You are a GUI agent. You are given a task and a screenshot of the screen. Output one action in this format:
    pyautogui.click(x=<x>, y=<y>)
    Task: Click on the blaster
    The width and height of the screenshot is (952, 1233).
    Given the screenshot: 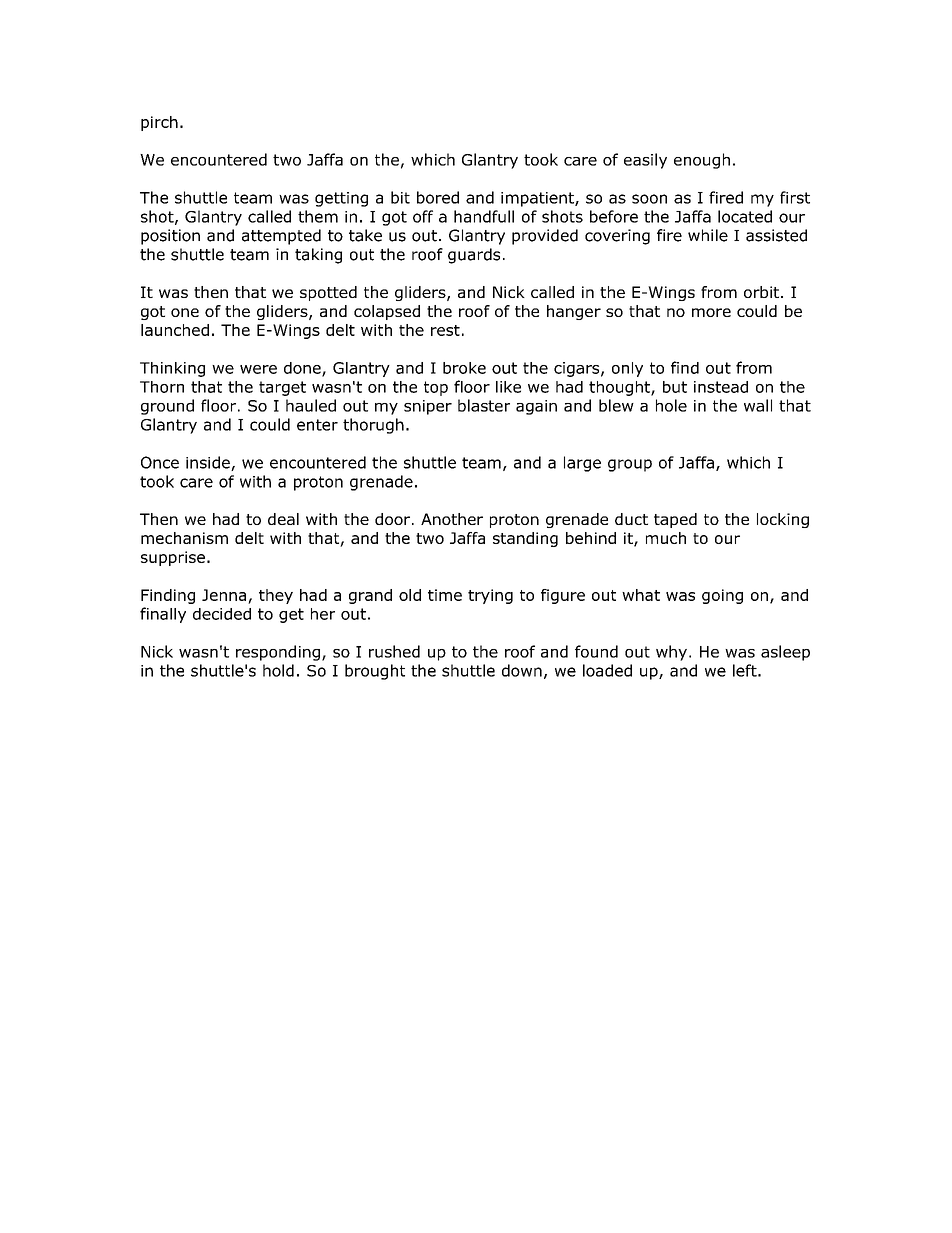 What is the action you would take?
    pyautogui.click(x=484, y=405)
